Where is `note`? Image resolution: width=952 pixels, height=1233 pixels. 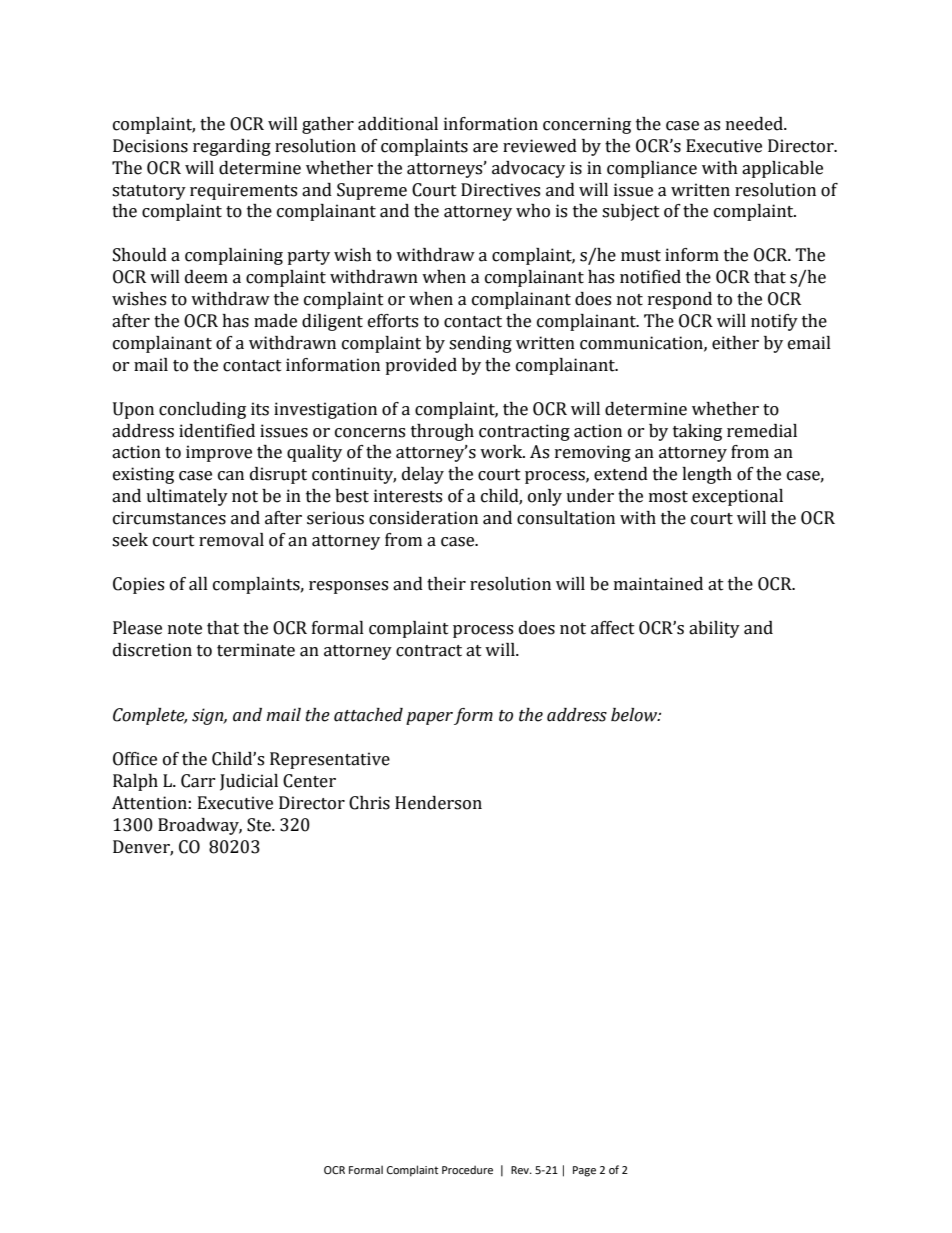
note is located at coordinates (185, 629).
